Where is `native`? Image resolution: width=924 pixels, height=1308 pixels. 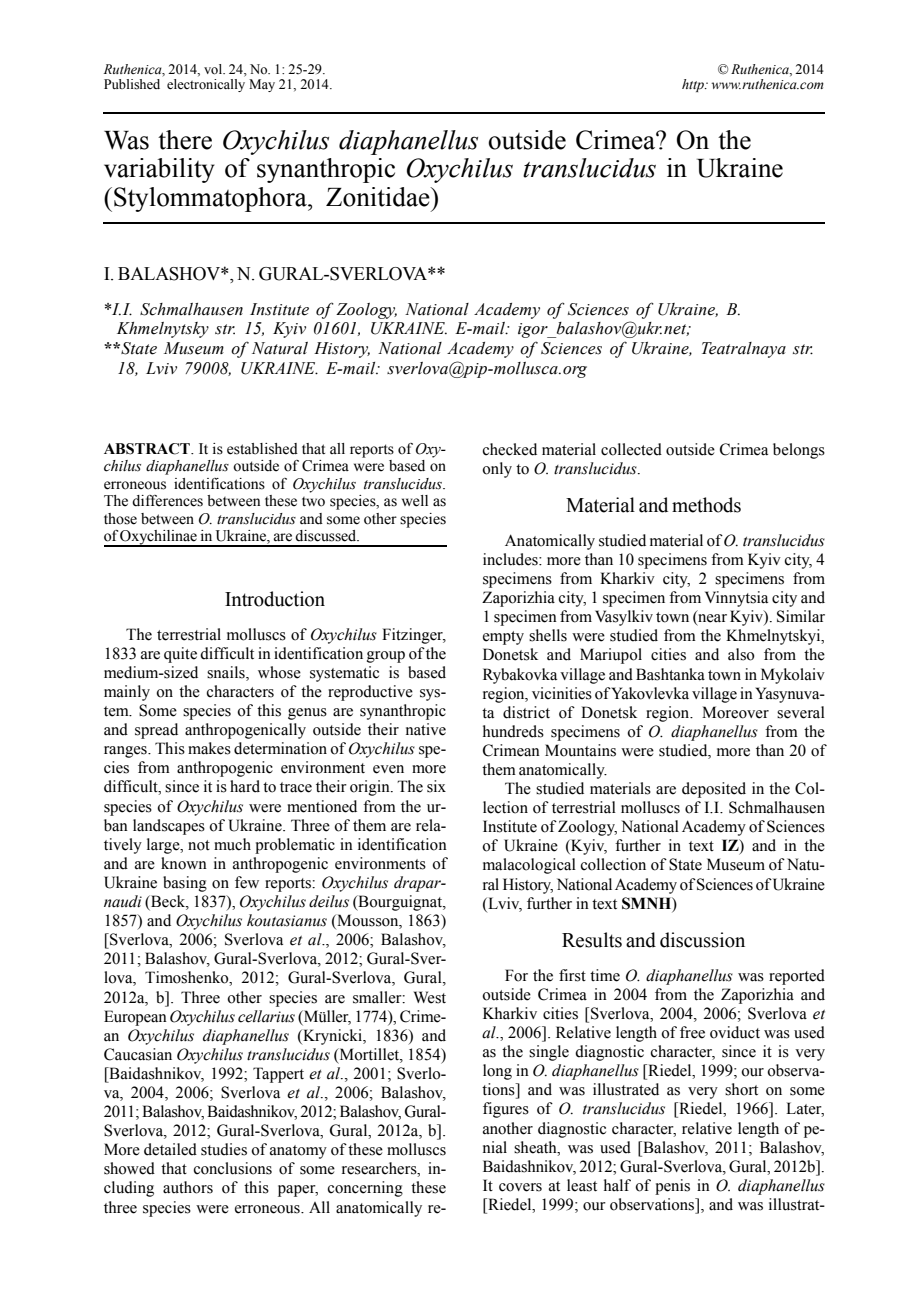
native is located at coordinates (426, 729).
